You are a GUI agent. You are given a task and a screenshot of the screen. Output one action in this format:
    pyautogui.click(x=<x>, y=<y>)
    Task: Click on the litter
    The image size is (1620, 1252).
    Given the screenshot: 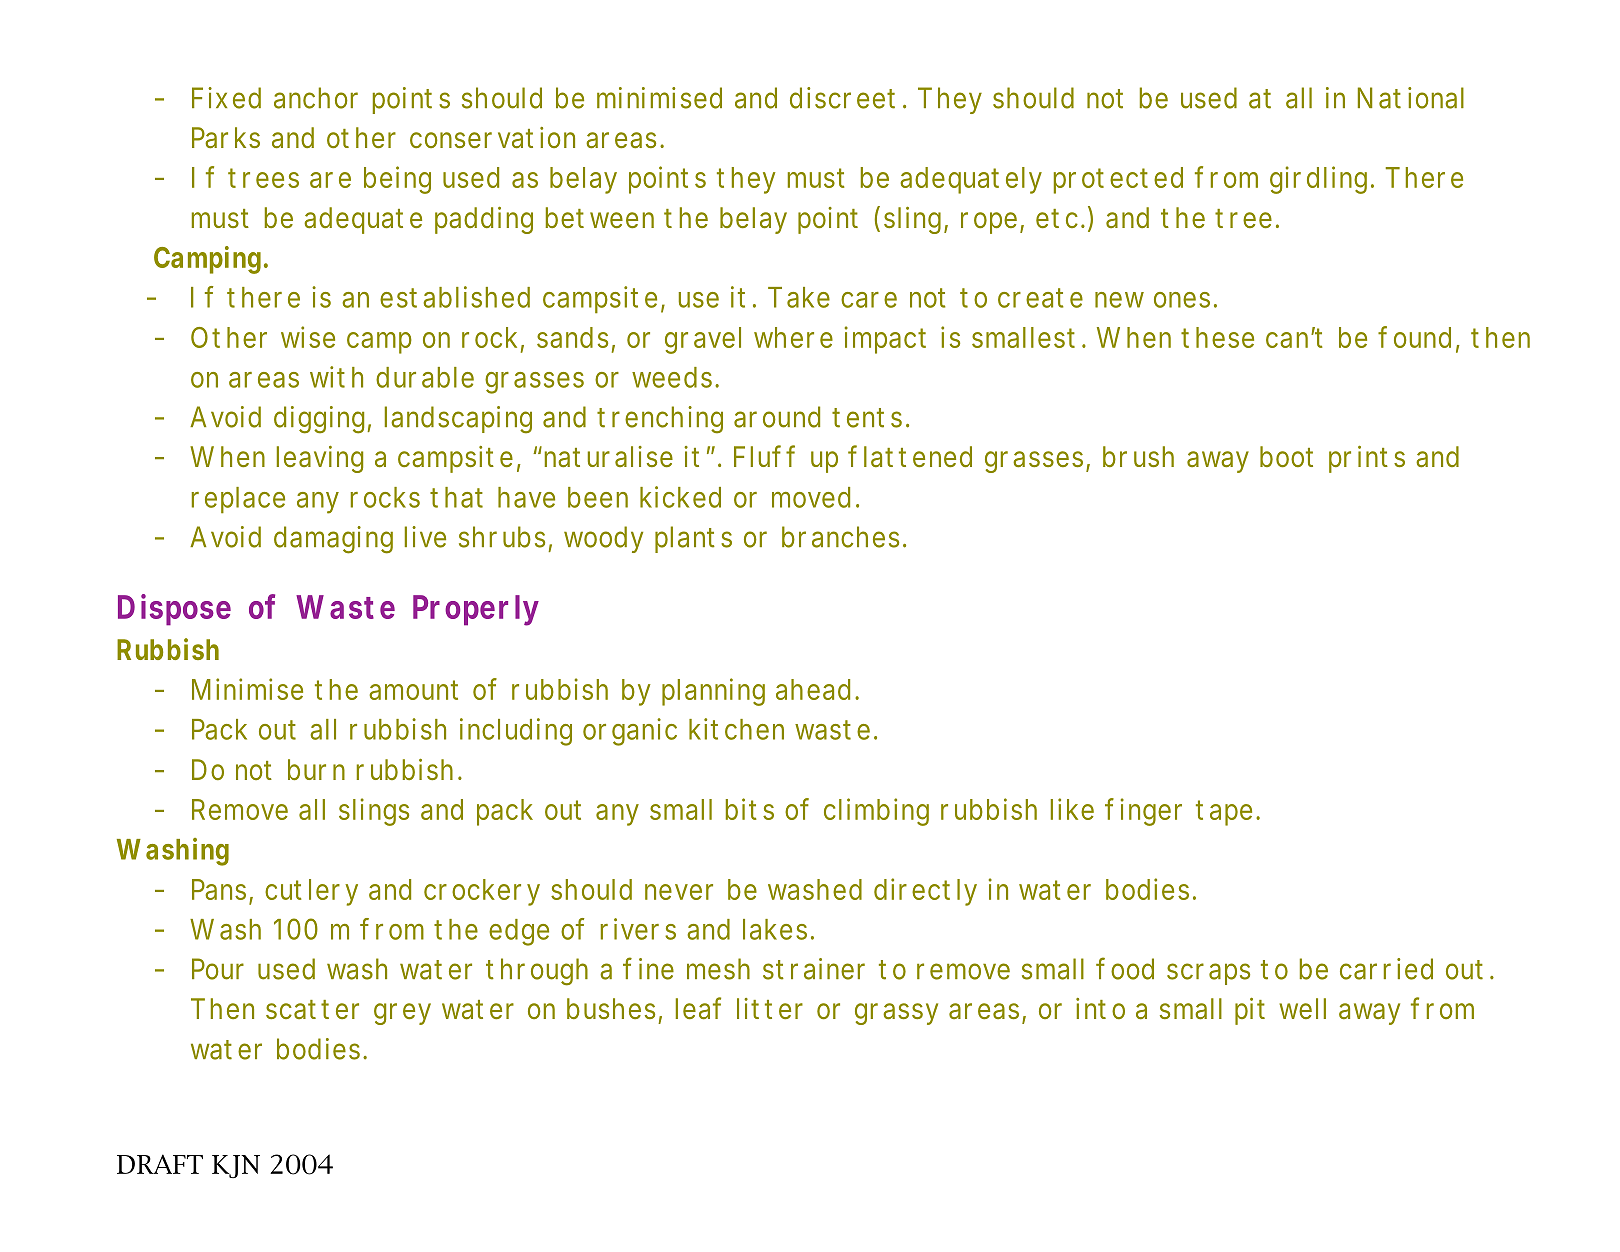 What is the action you would take?
    pyautogui.click(x=770, y=1008)
